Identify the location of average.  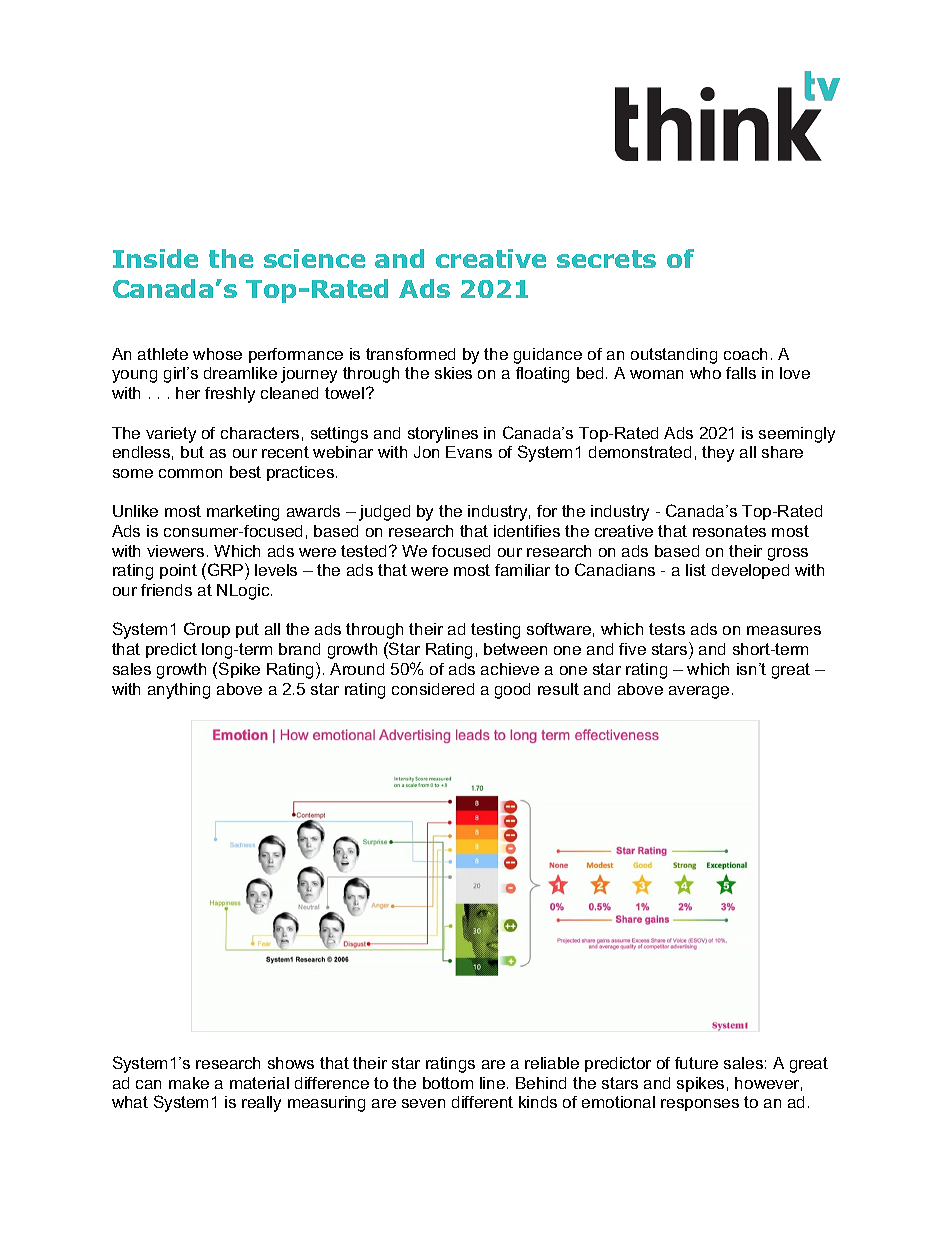
(699, 692).
